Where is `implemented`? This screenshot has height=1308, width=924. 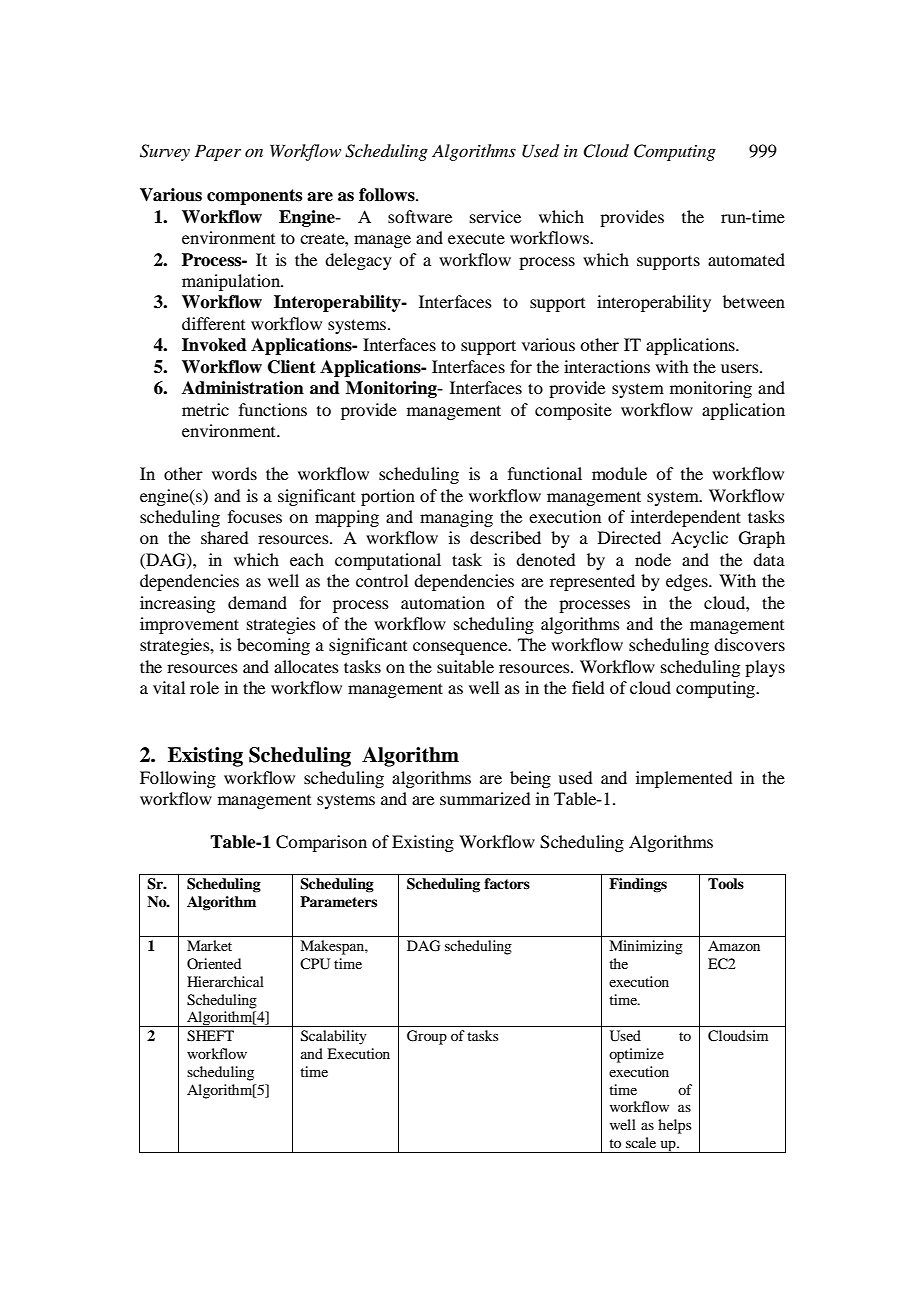
implemented is located at coordinates (684, 779).
